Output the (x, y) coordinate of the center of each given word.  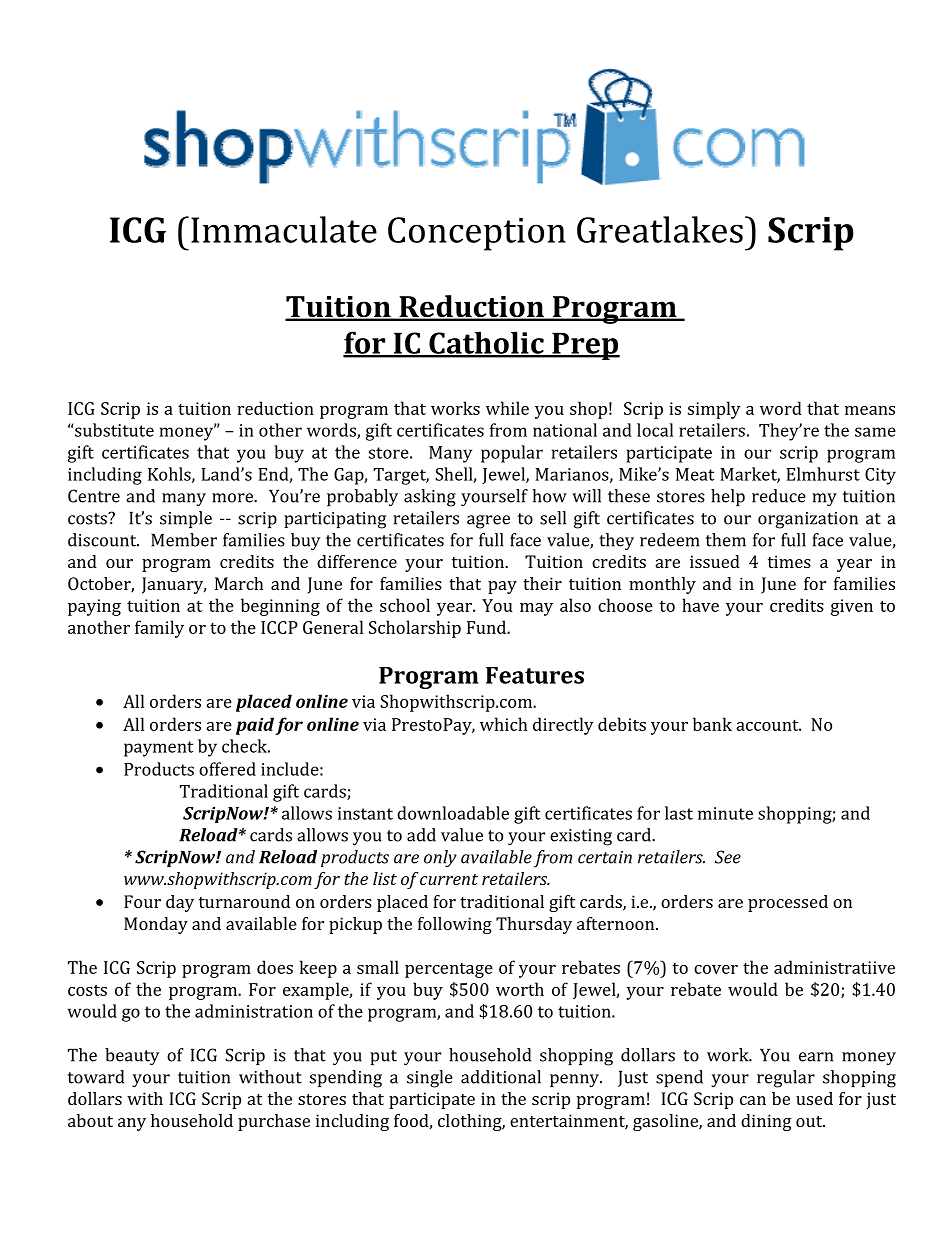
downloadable (453, 813)
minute (725, 813)
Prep (585, 346)
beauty (132, 1057)
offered (227, 769)
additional (501, 1077)
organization (808, 520)
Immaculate (284, 229)
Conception (477, 234)
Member (184, 540)
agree (488, 522)
